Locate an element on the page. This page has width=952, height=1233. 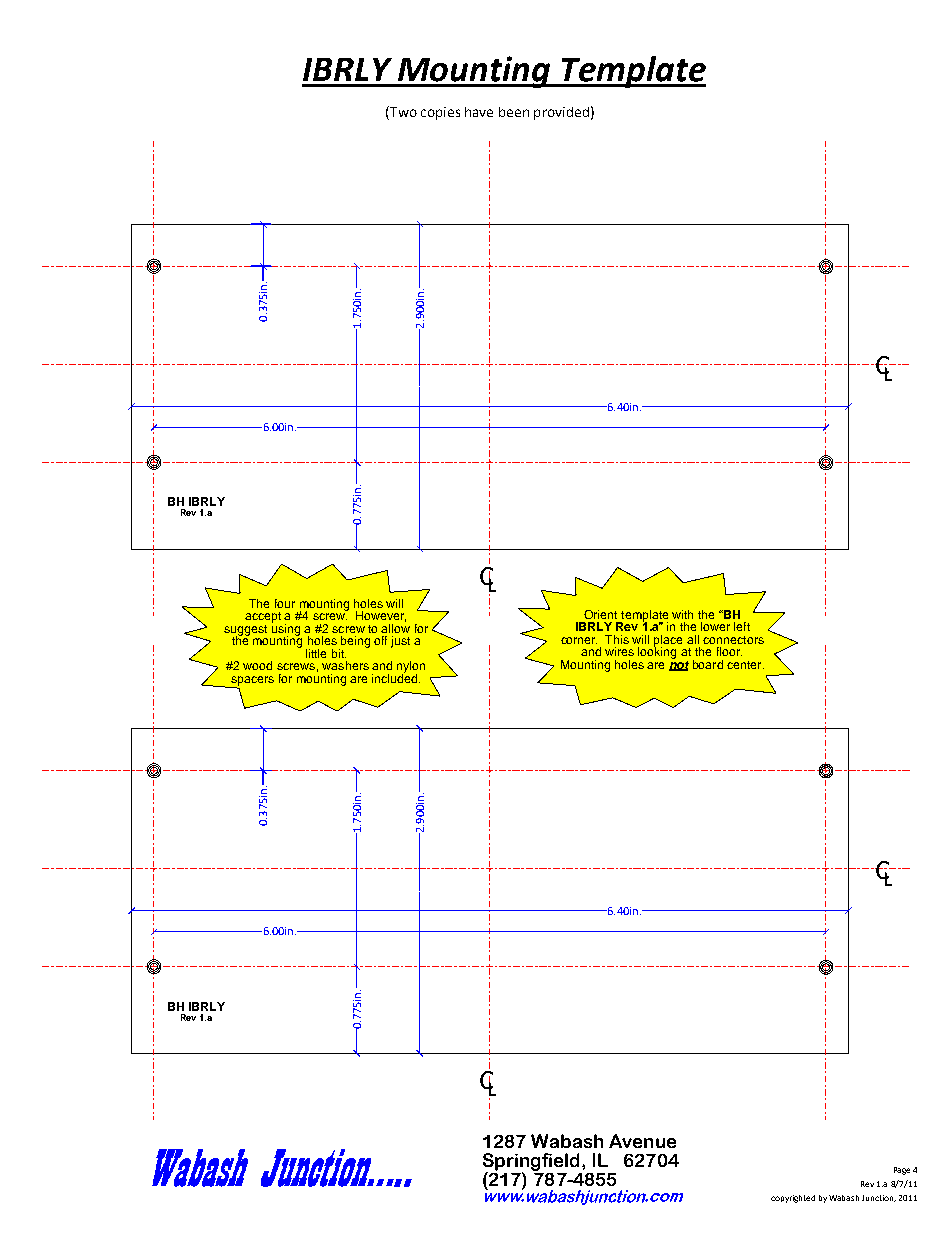
copyrighted is located at coordinates (793, 1199).
